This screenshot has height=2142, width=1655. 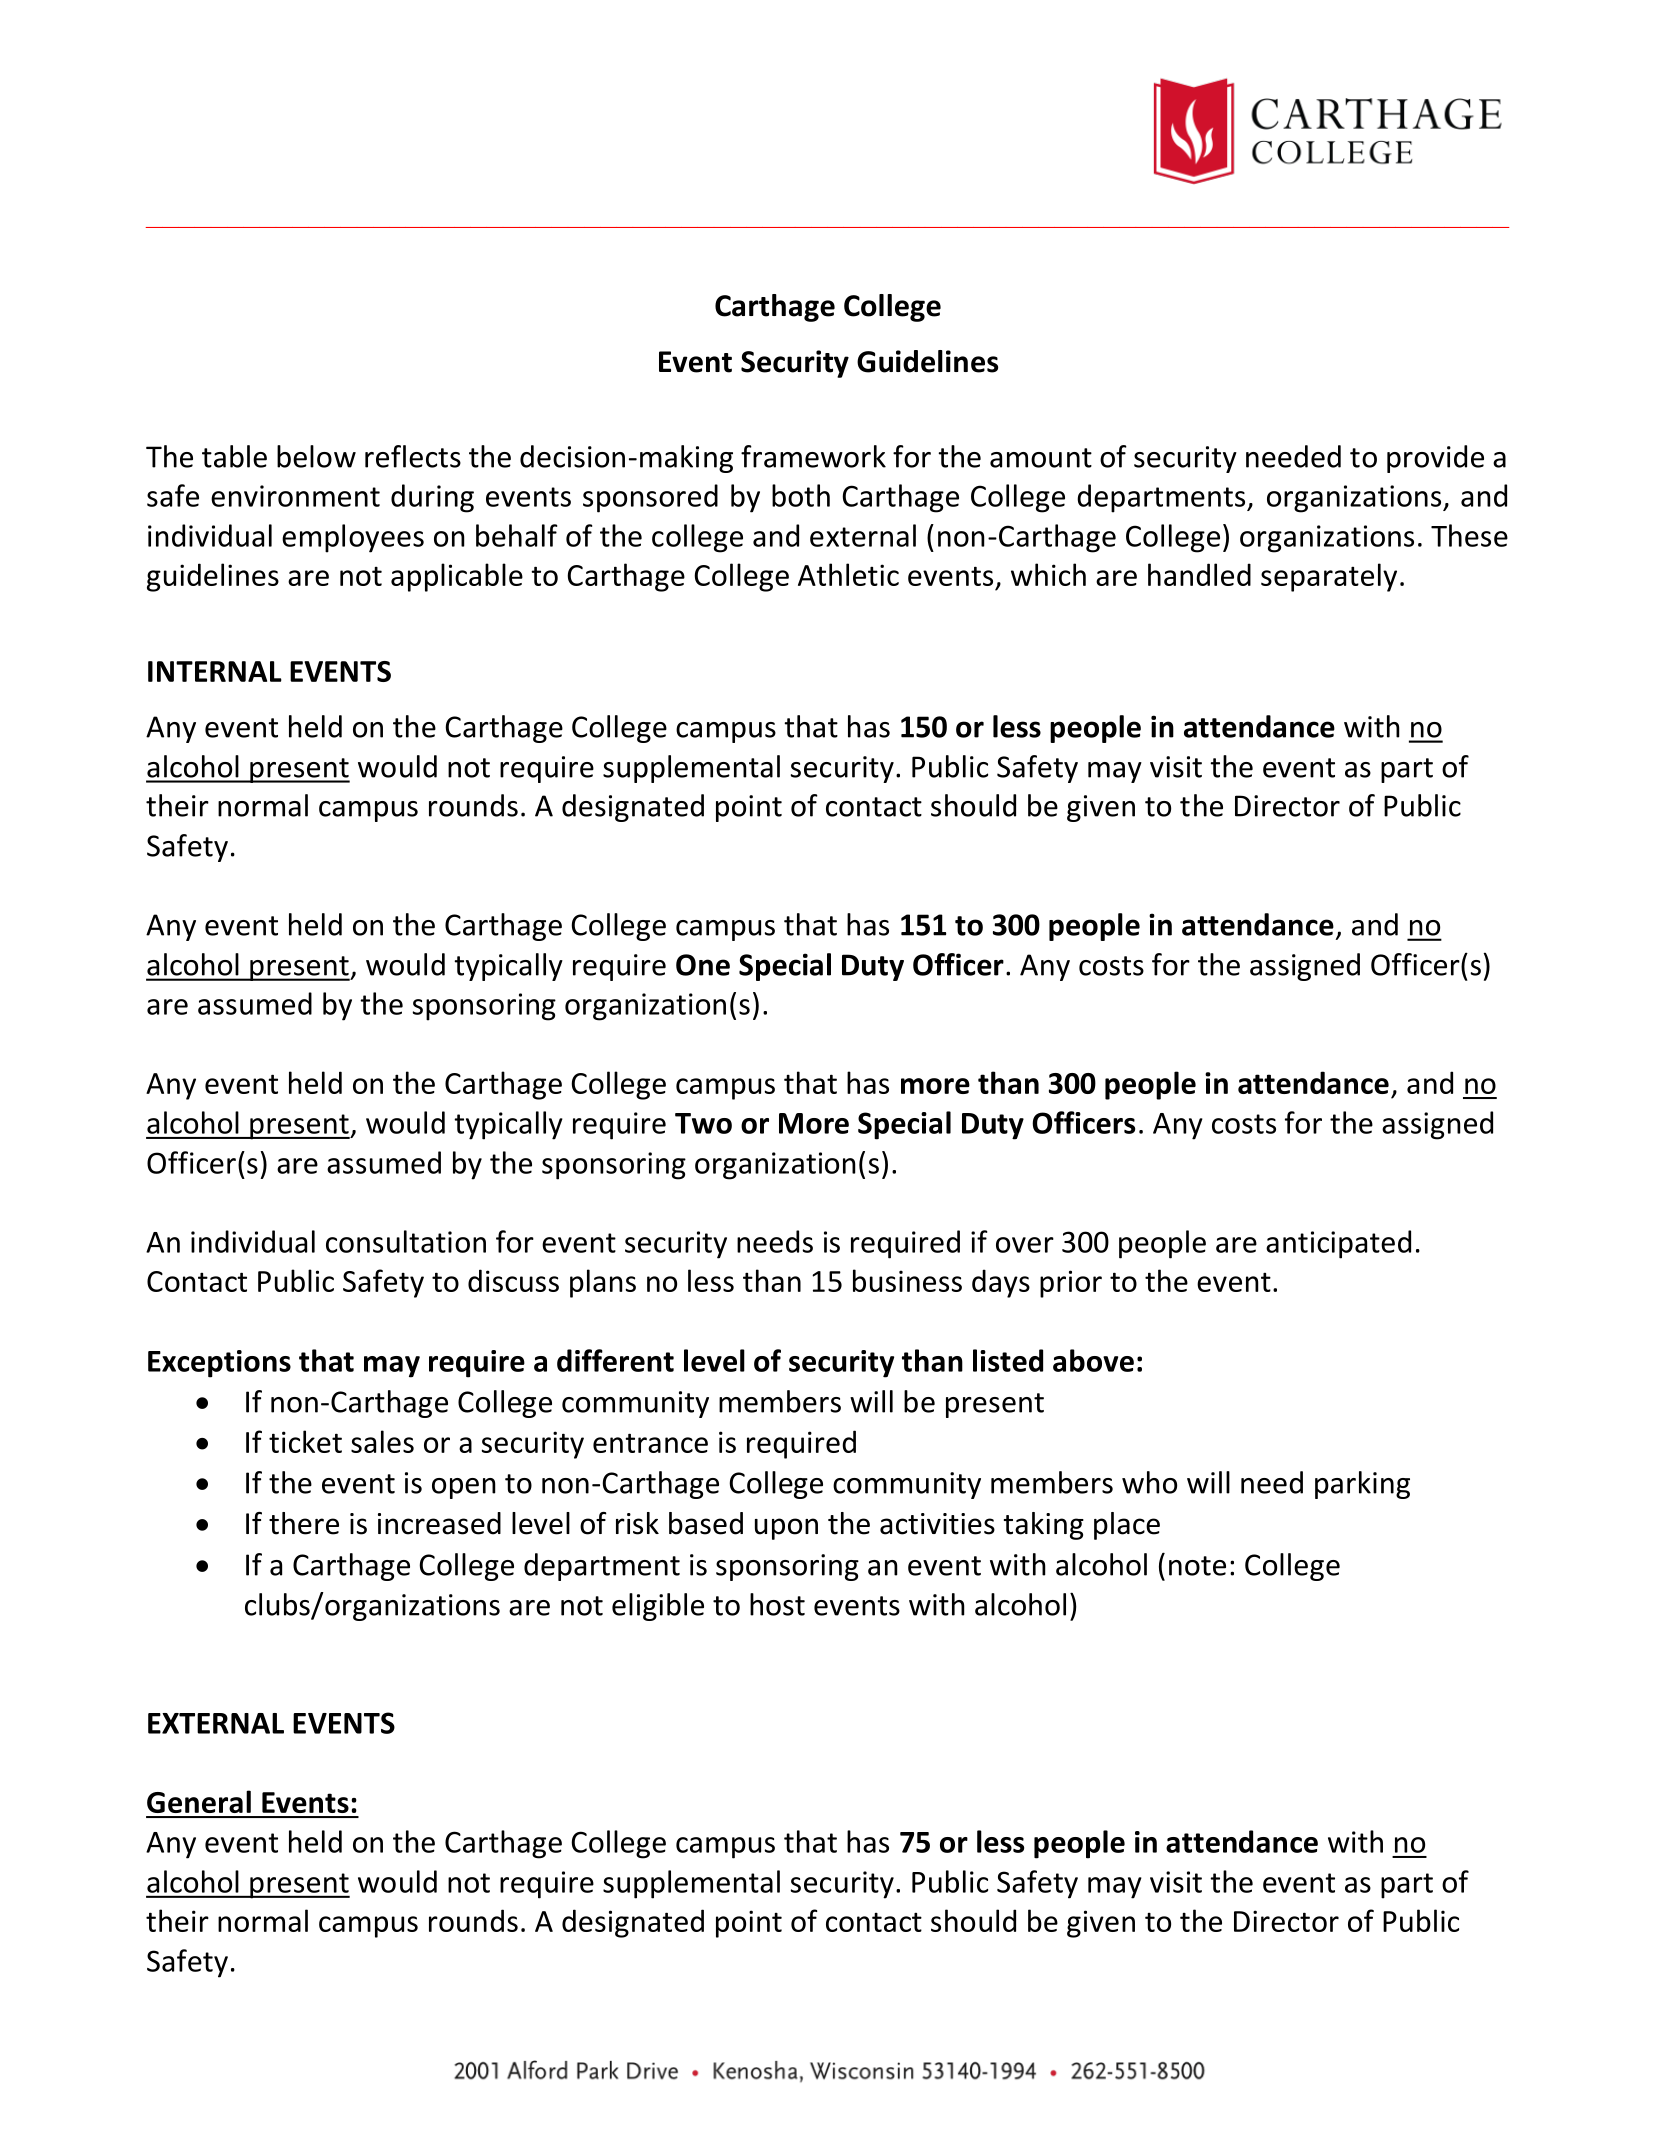 I want to click on consultation, so click(x=406, y=1241).
